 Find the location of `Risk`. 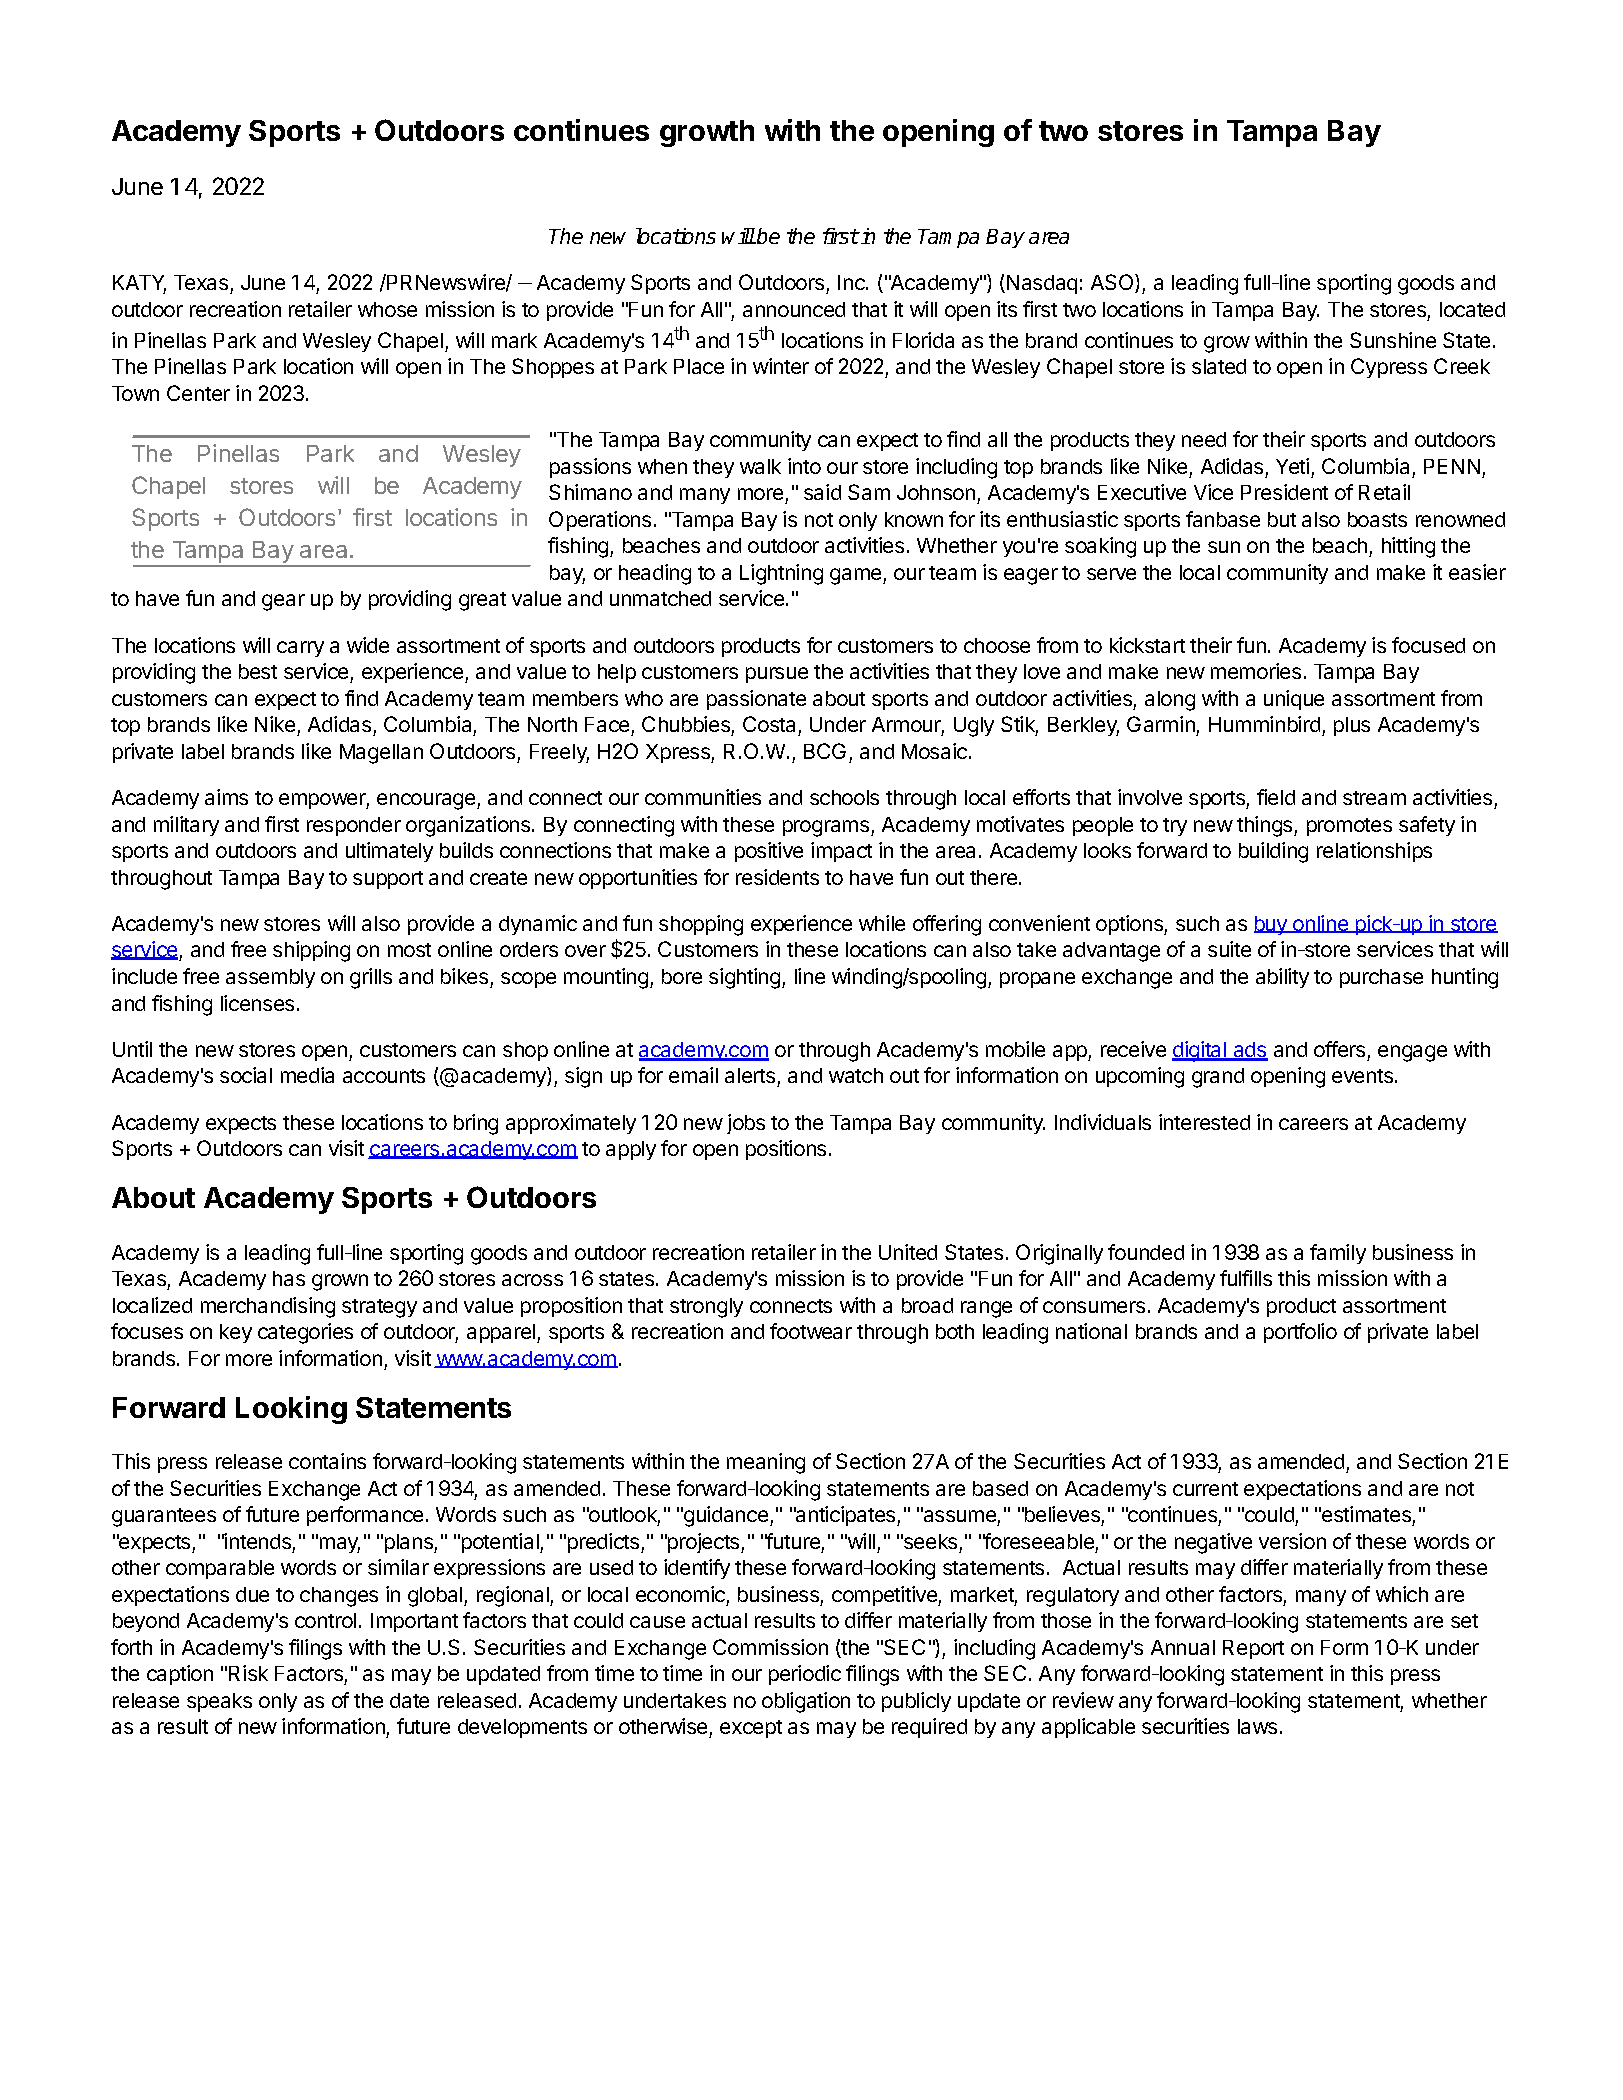

Risk is located at coordinates (248, 1673).
